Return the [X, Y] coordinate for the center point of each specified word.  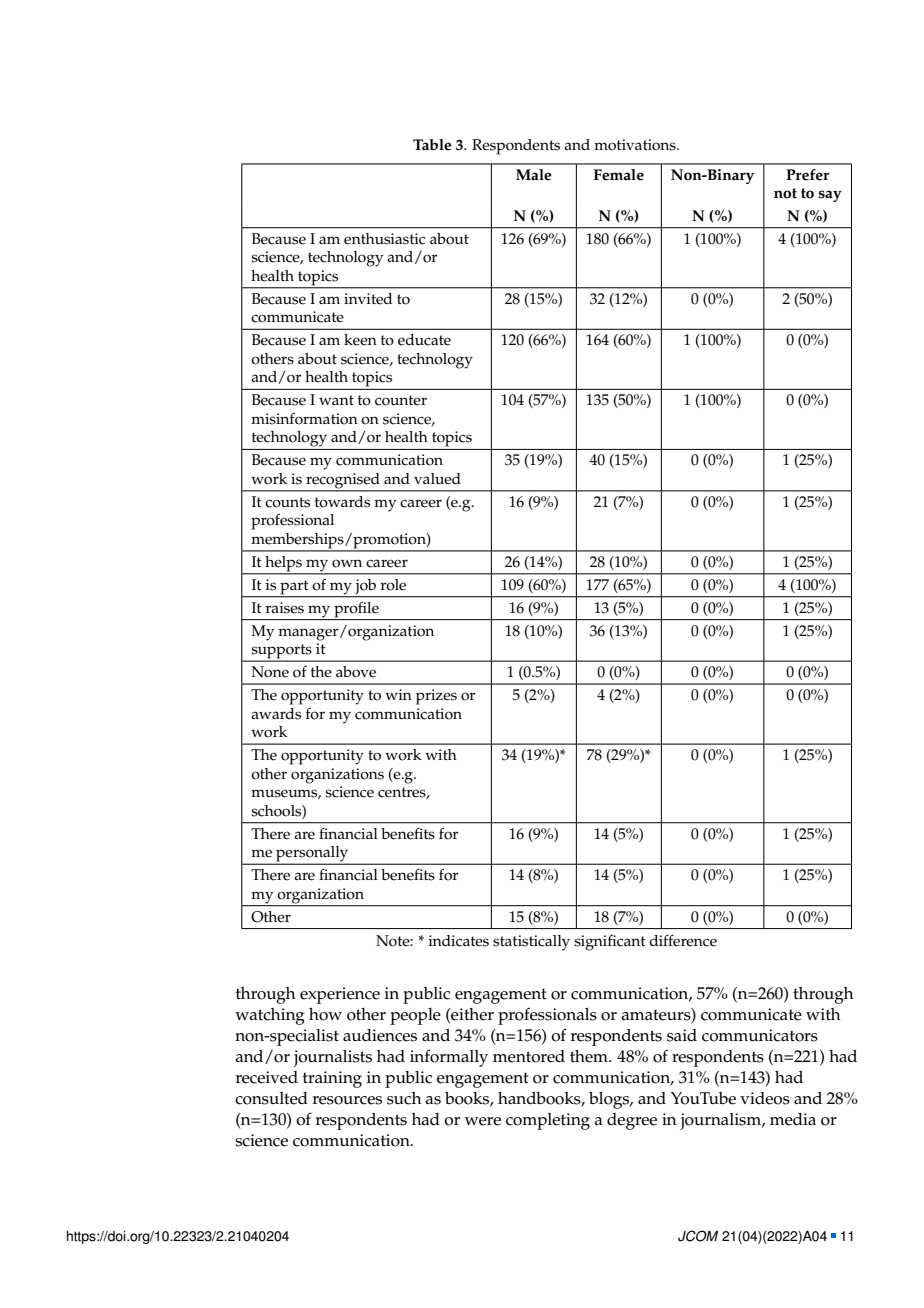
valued [437, 479]
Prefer [807, 175]
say [830, 196]
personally [312, 855]
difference [683, 940]
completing [548, 1121]
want [336, 400]
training [332, 1079]
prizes [436, 697]
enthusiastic [384, 239]
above [356, 672]
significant [610, 943]
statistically [531, 943]
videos [765, 1098]
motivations [636, 145]
